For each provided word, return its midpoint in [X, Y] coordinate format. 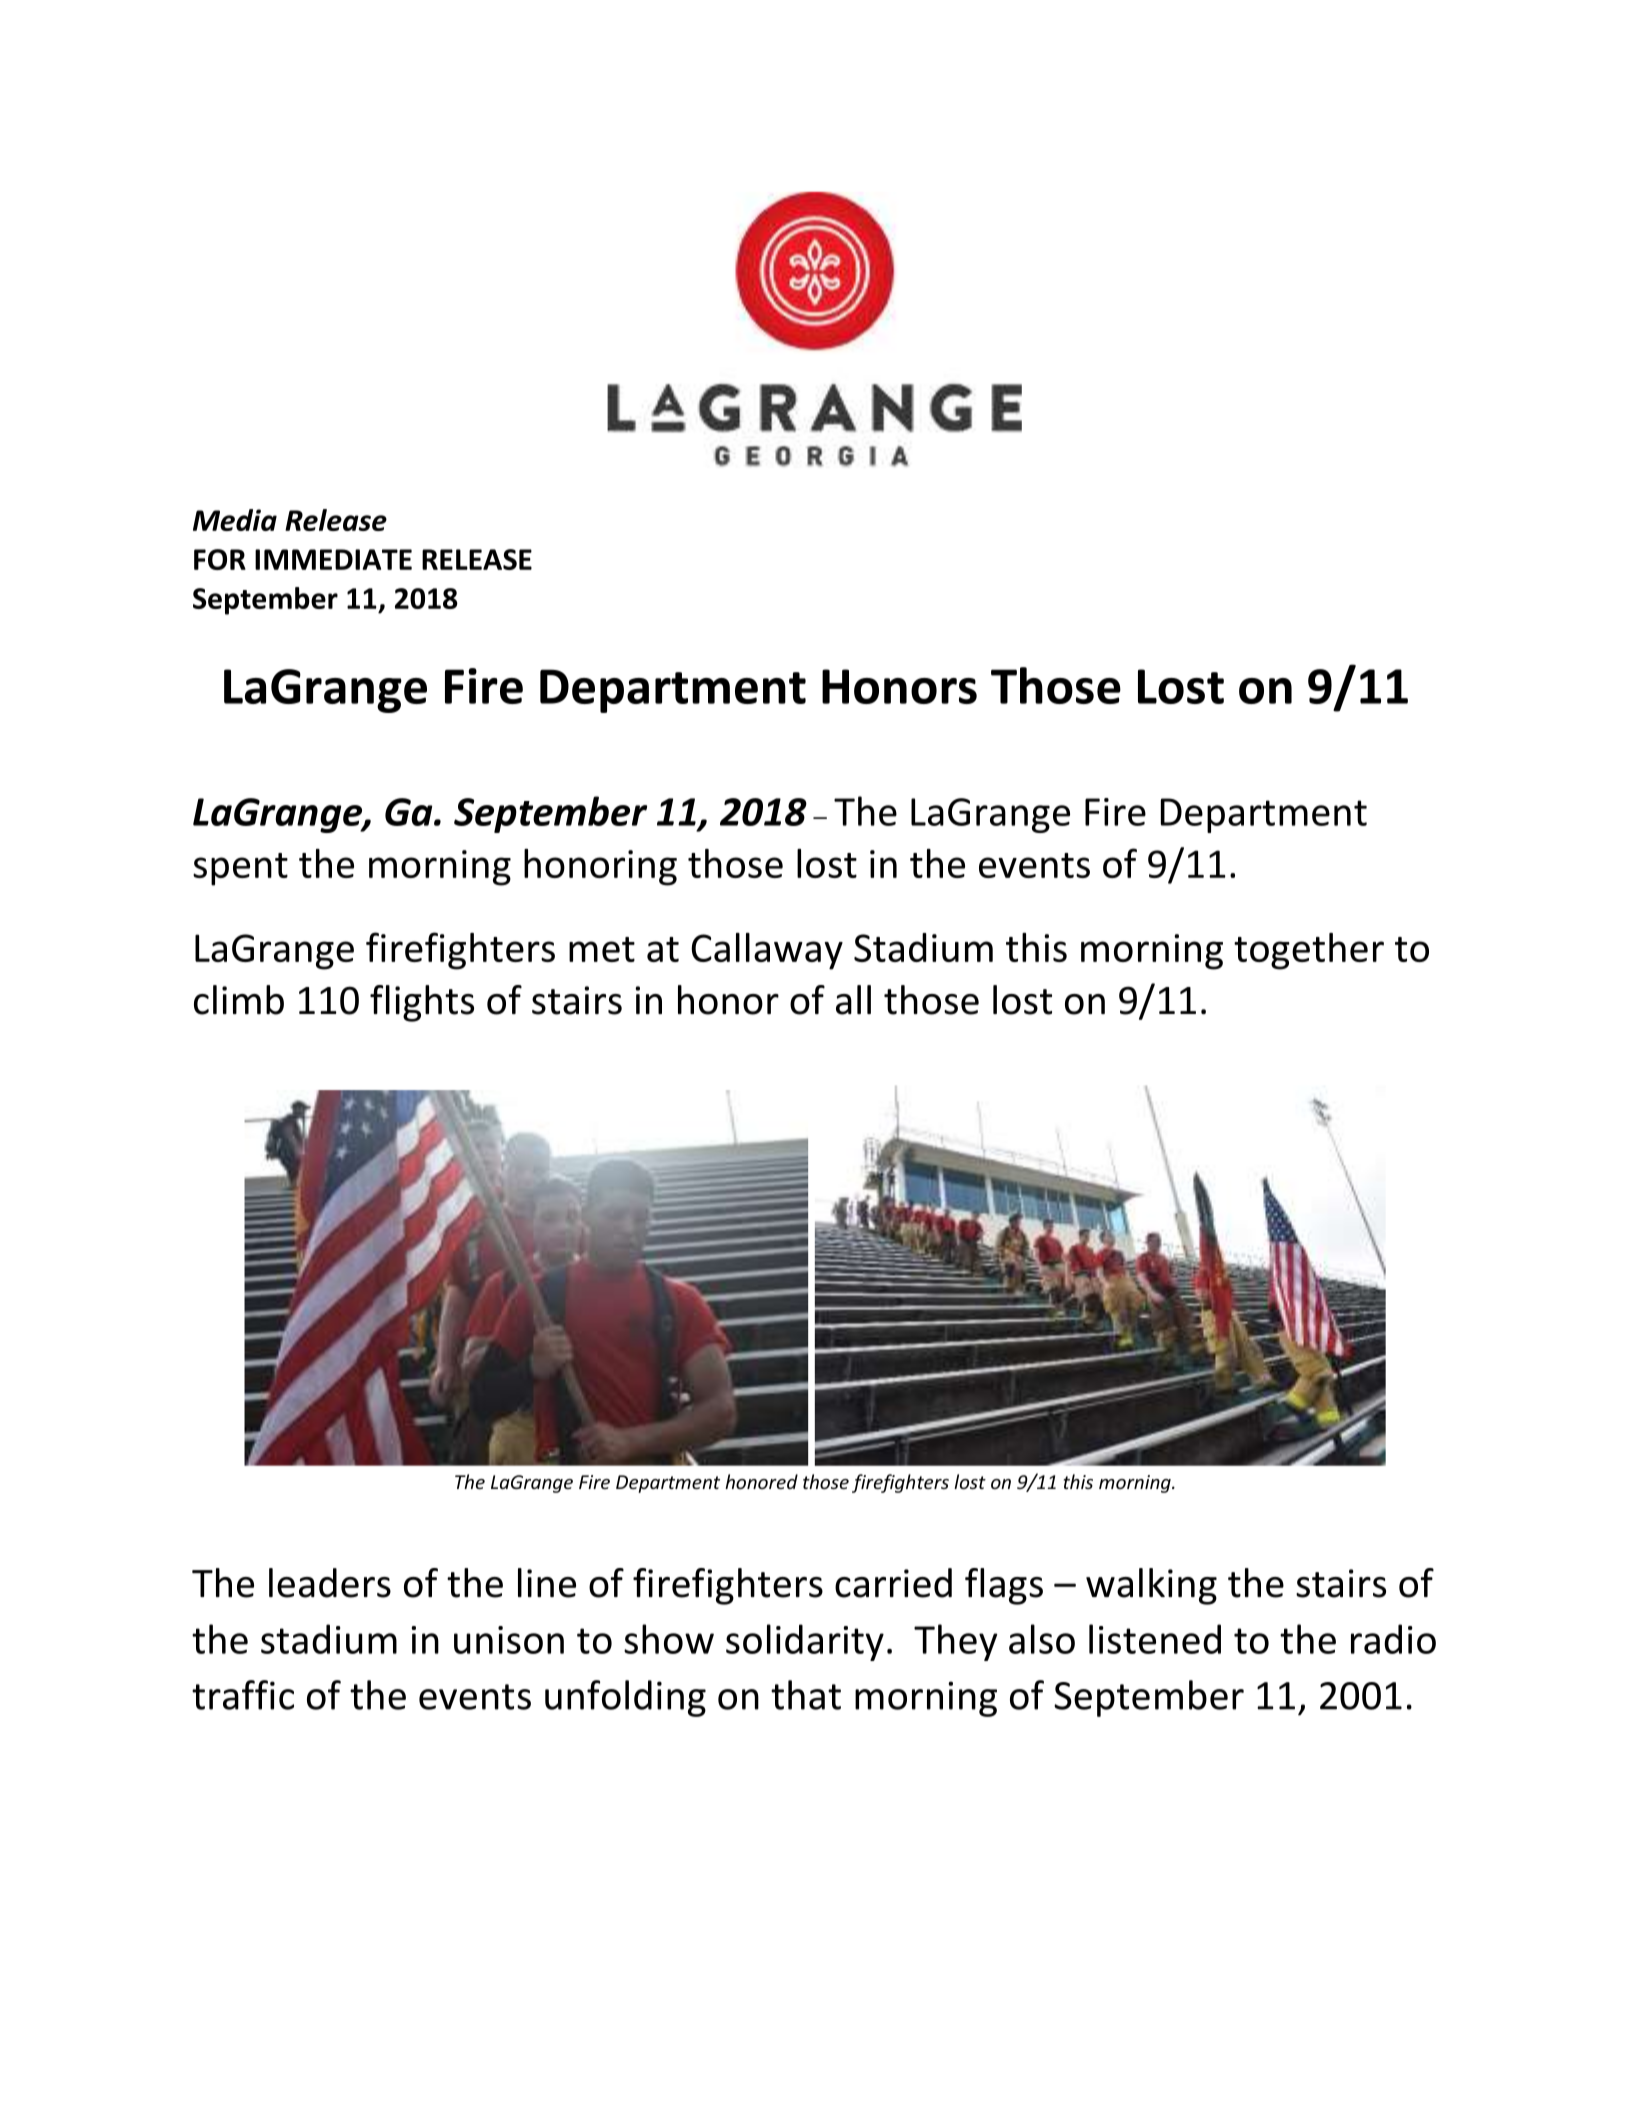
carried [893, 1583]
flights [422, 1003]
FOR [220, 559]
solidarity [805, 1642]
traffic [243, 1695]
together [1309, 951]
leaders [330, 1583]
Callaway [767, 951]
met [602, 949]
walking [1151, 1586]
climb [239, 1000]
